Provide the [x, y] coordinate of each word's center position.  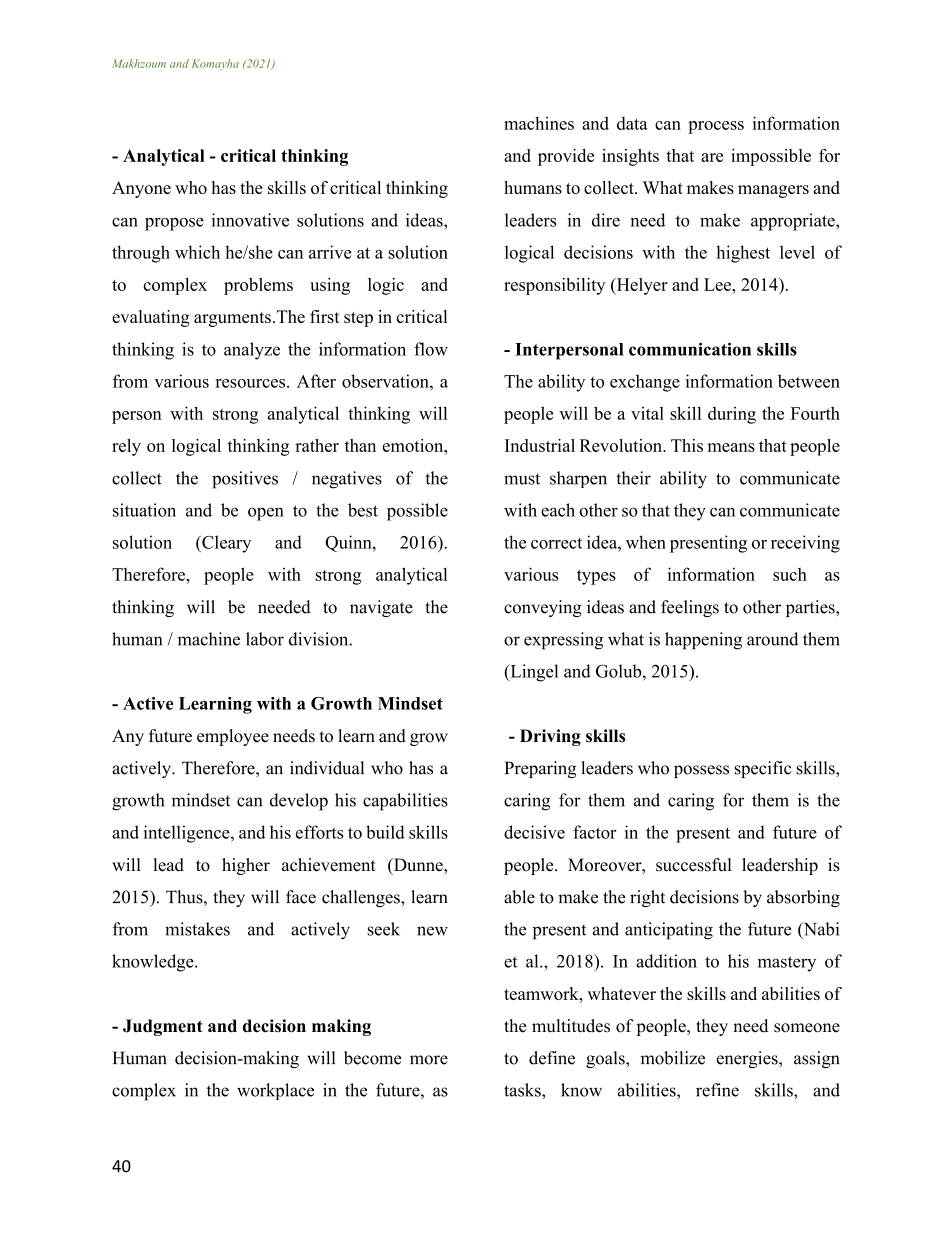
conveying [543, 608]
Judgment [163, 1027]
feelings [690, 608]
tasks [523, 1090]
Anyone [141, 189]
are [712, 157]
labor [265, 639]
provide [566, 157]
